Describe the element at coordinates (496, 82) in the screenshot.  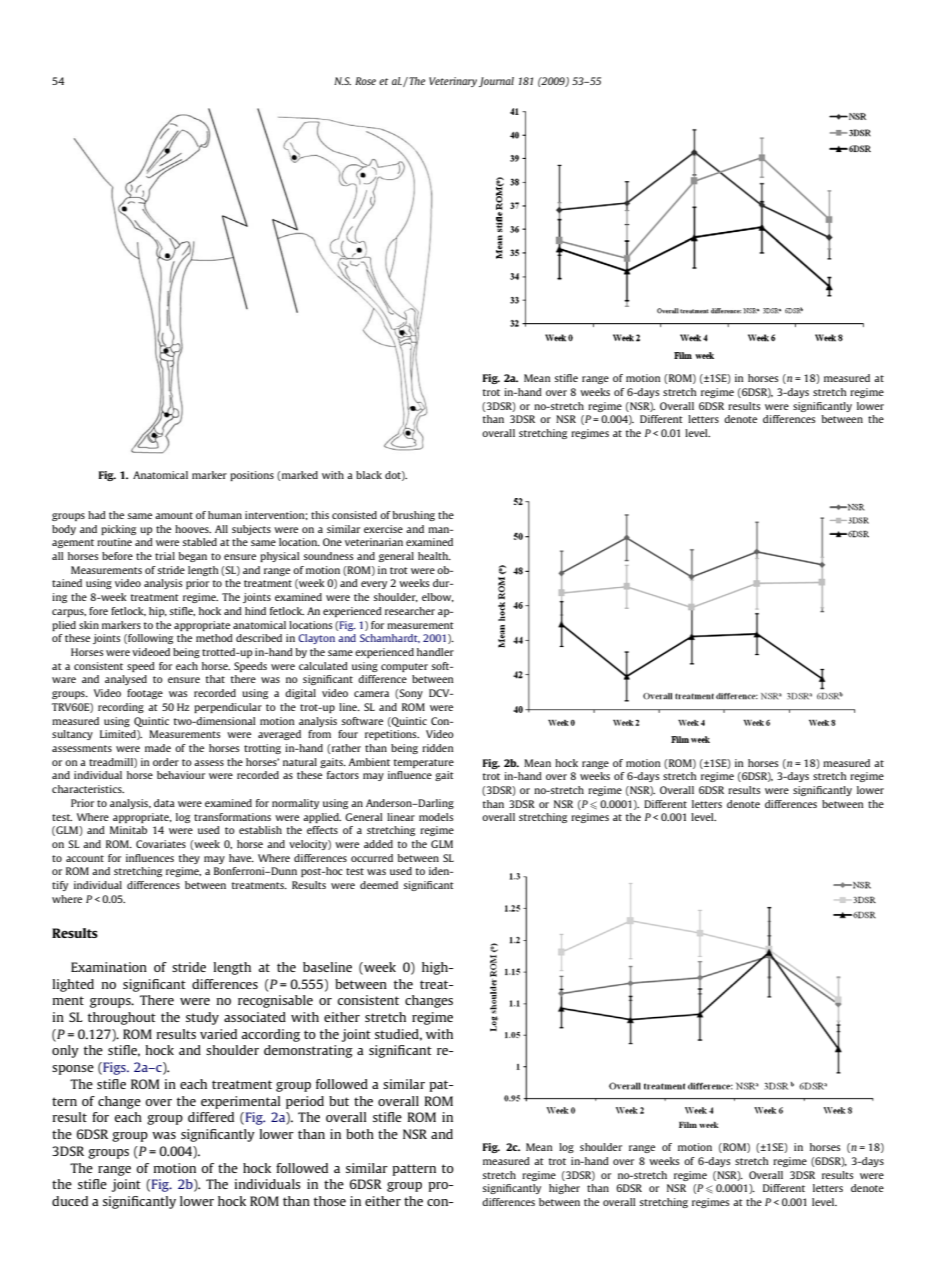
I see `Journal` at that location.
